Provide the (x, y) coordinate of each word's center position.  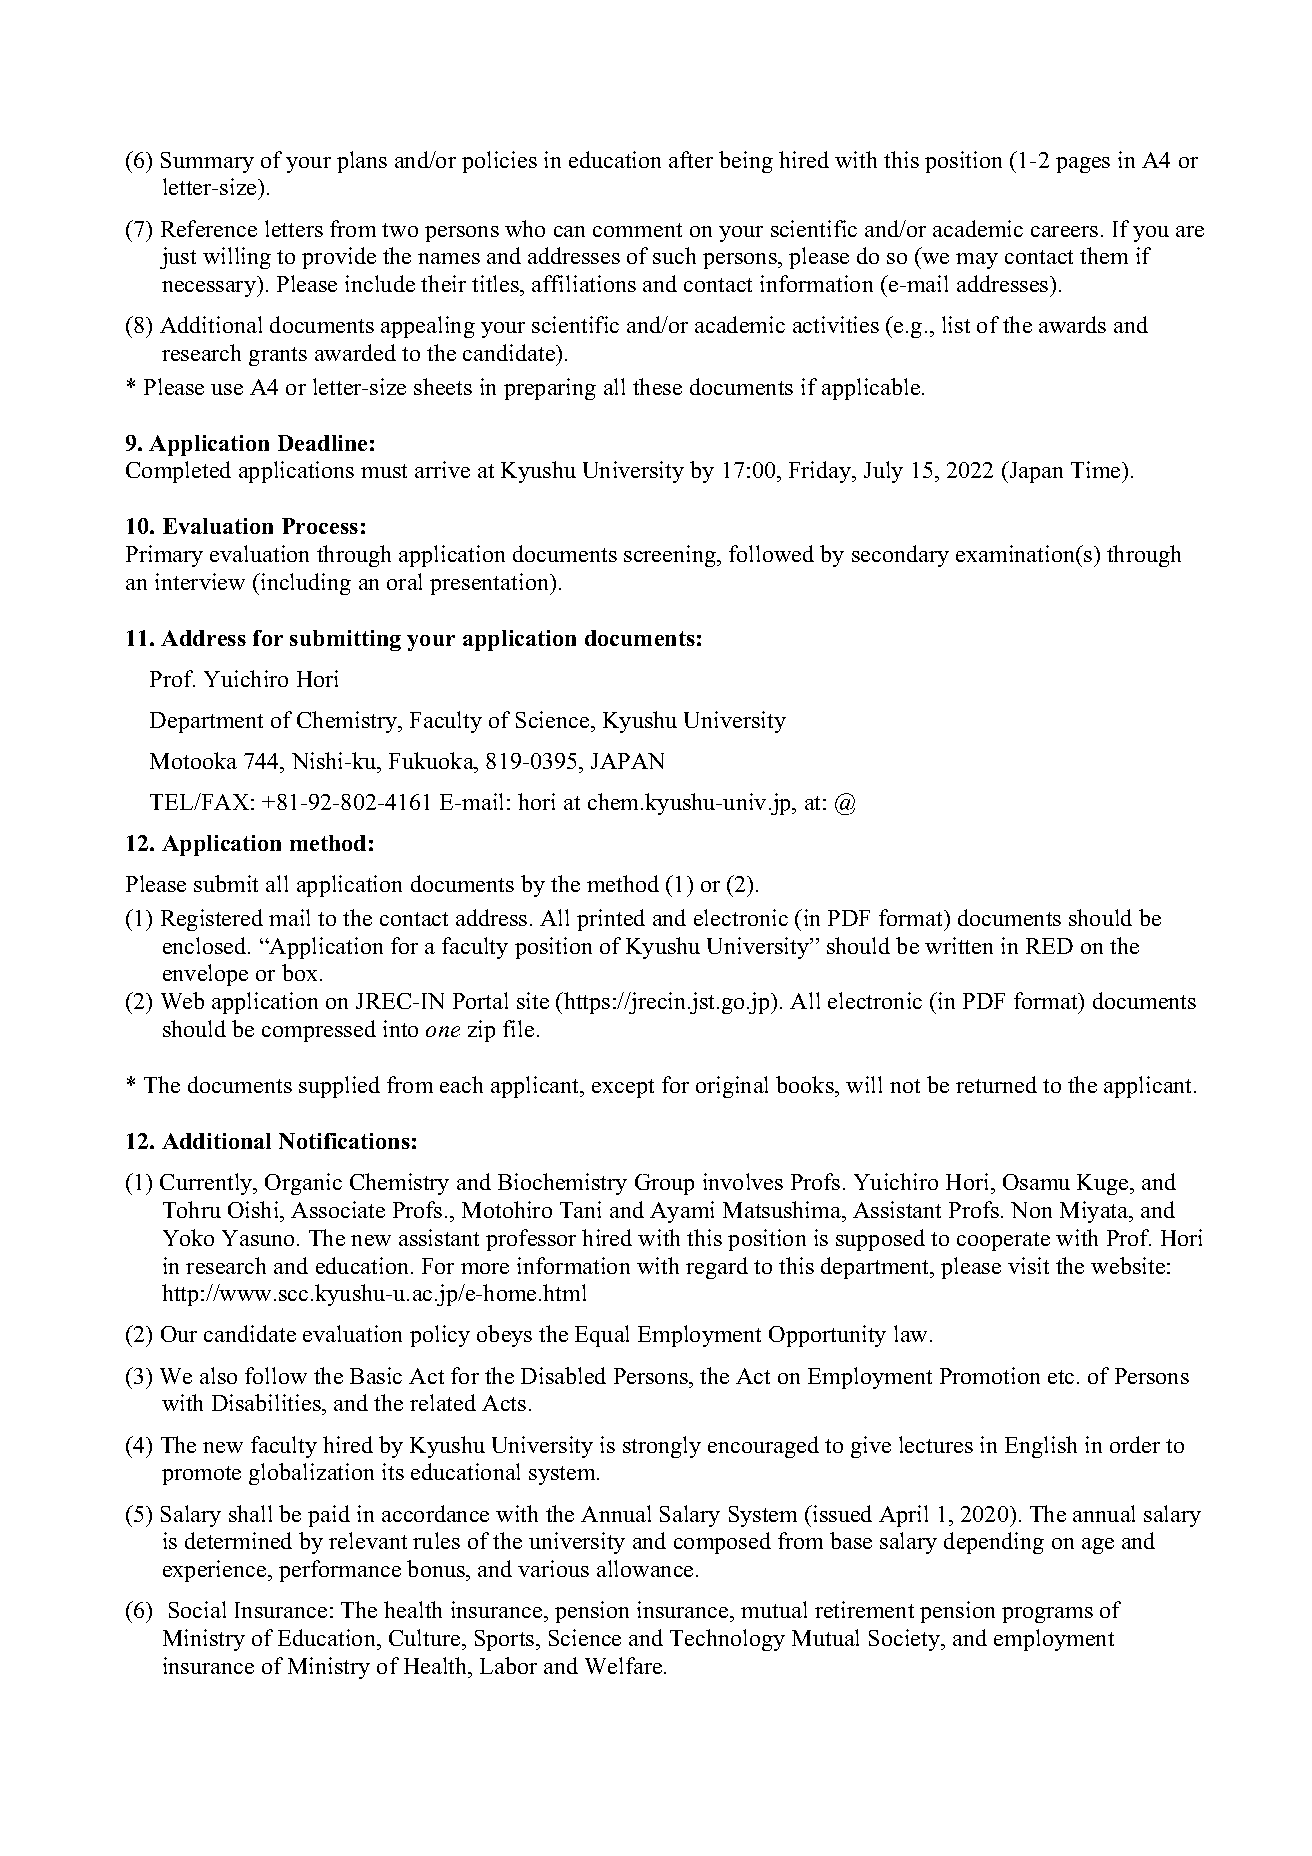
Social (197, 1609)
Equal (602, 1336)
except (623, 1088)
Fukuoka (432, 760)
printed (611, 920)
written (959, 945)
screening (671, 556)
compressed (319, 1031)
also (218, 1375)
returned (996, 1084)
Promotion (990, 1375)
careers (1064, 231)
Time (1097, 469)
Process (320, 526)
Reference (209, 228)
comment (637, 230)
